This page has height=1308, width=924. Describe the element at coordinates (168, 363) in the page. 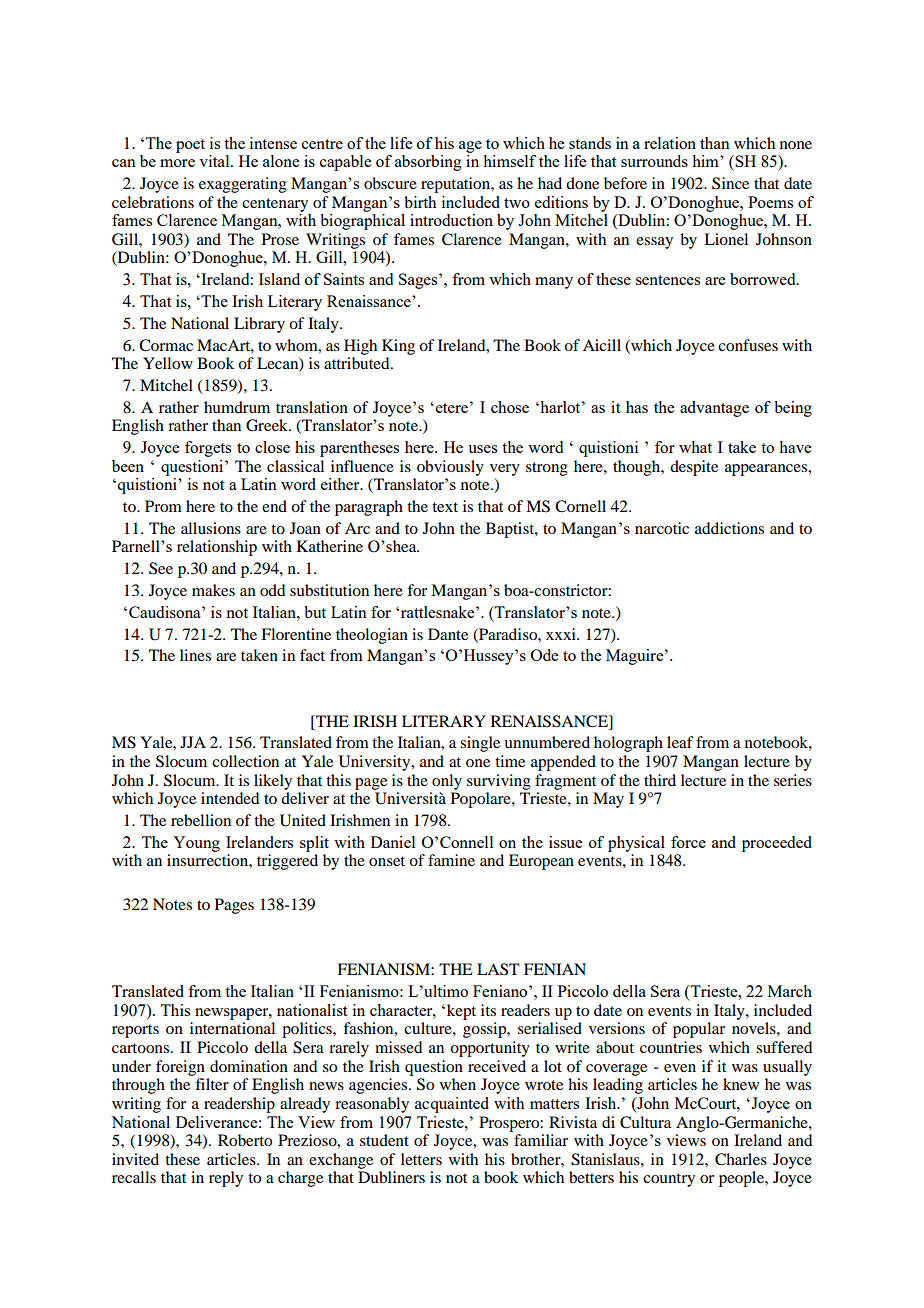

I see `Yellow` at that location.
